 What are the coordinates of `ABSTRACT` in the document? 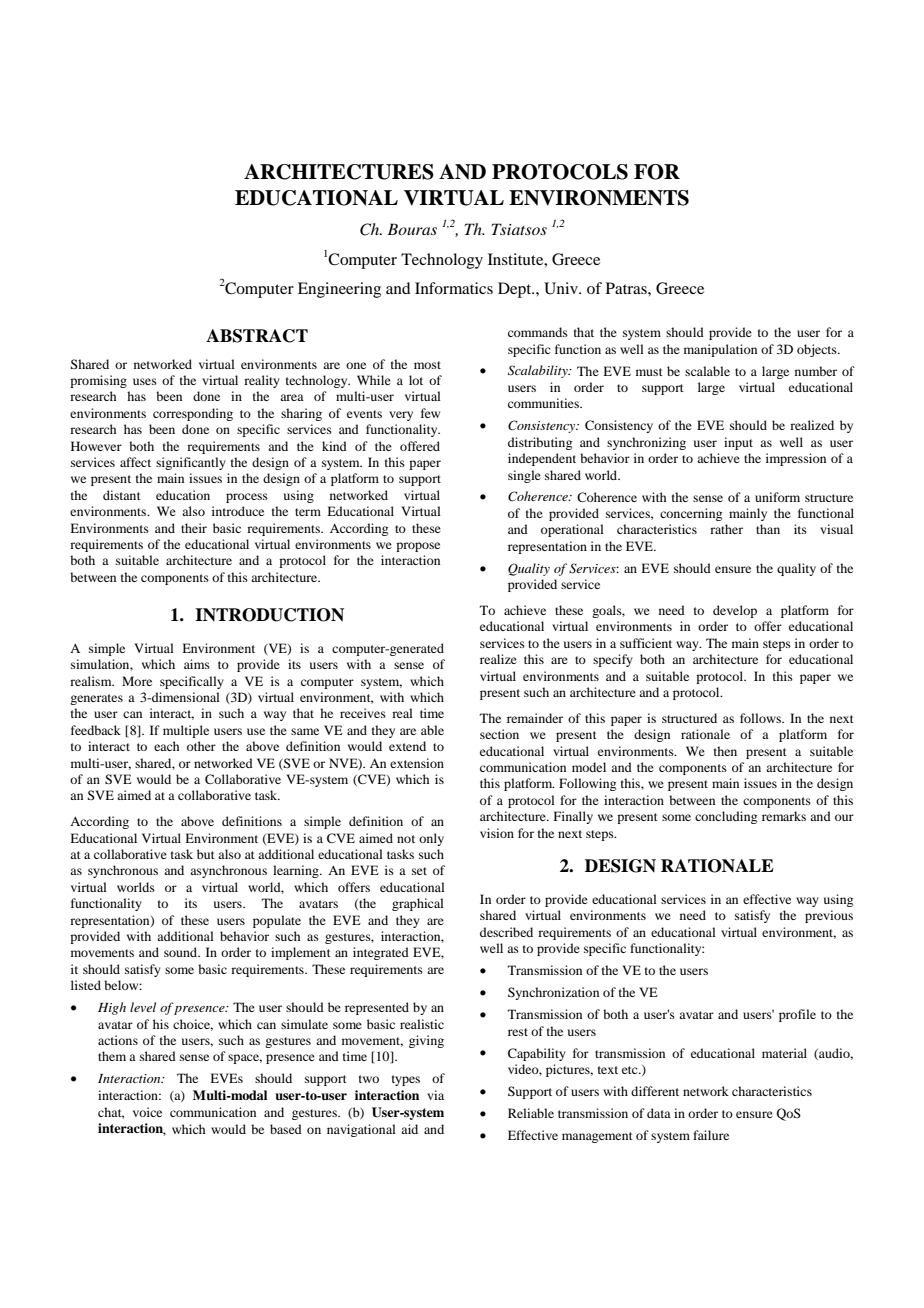 It's located at (257, 336).
